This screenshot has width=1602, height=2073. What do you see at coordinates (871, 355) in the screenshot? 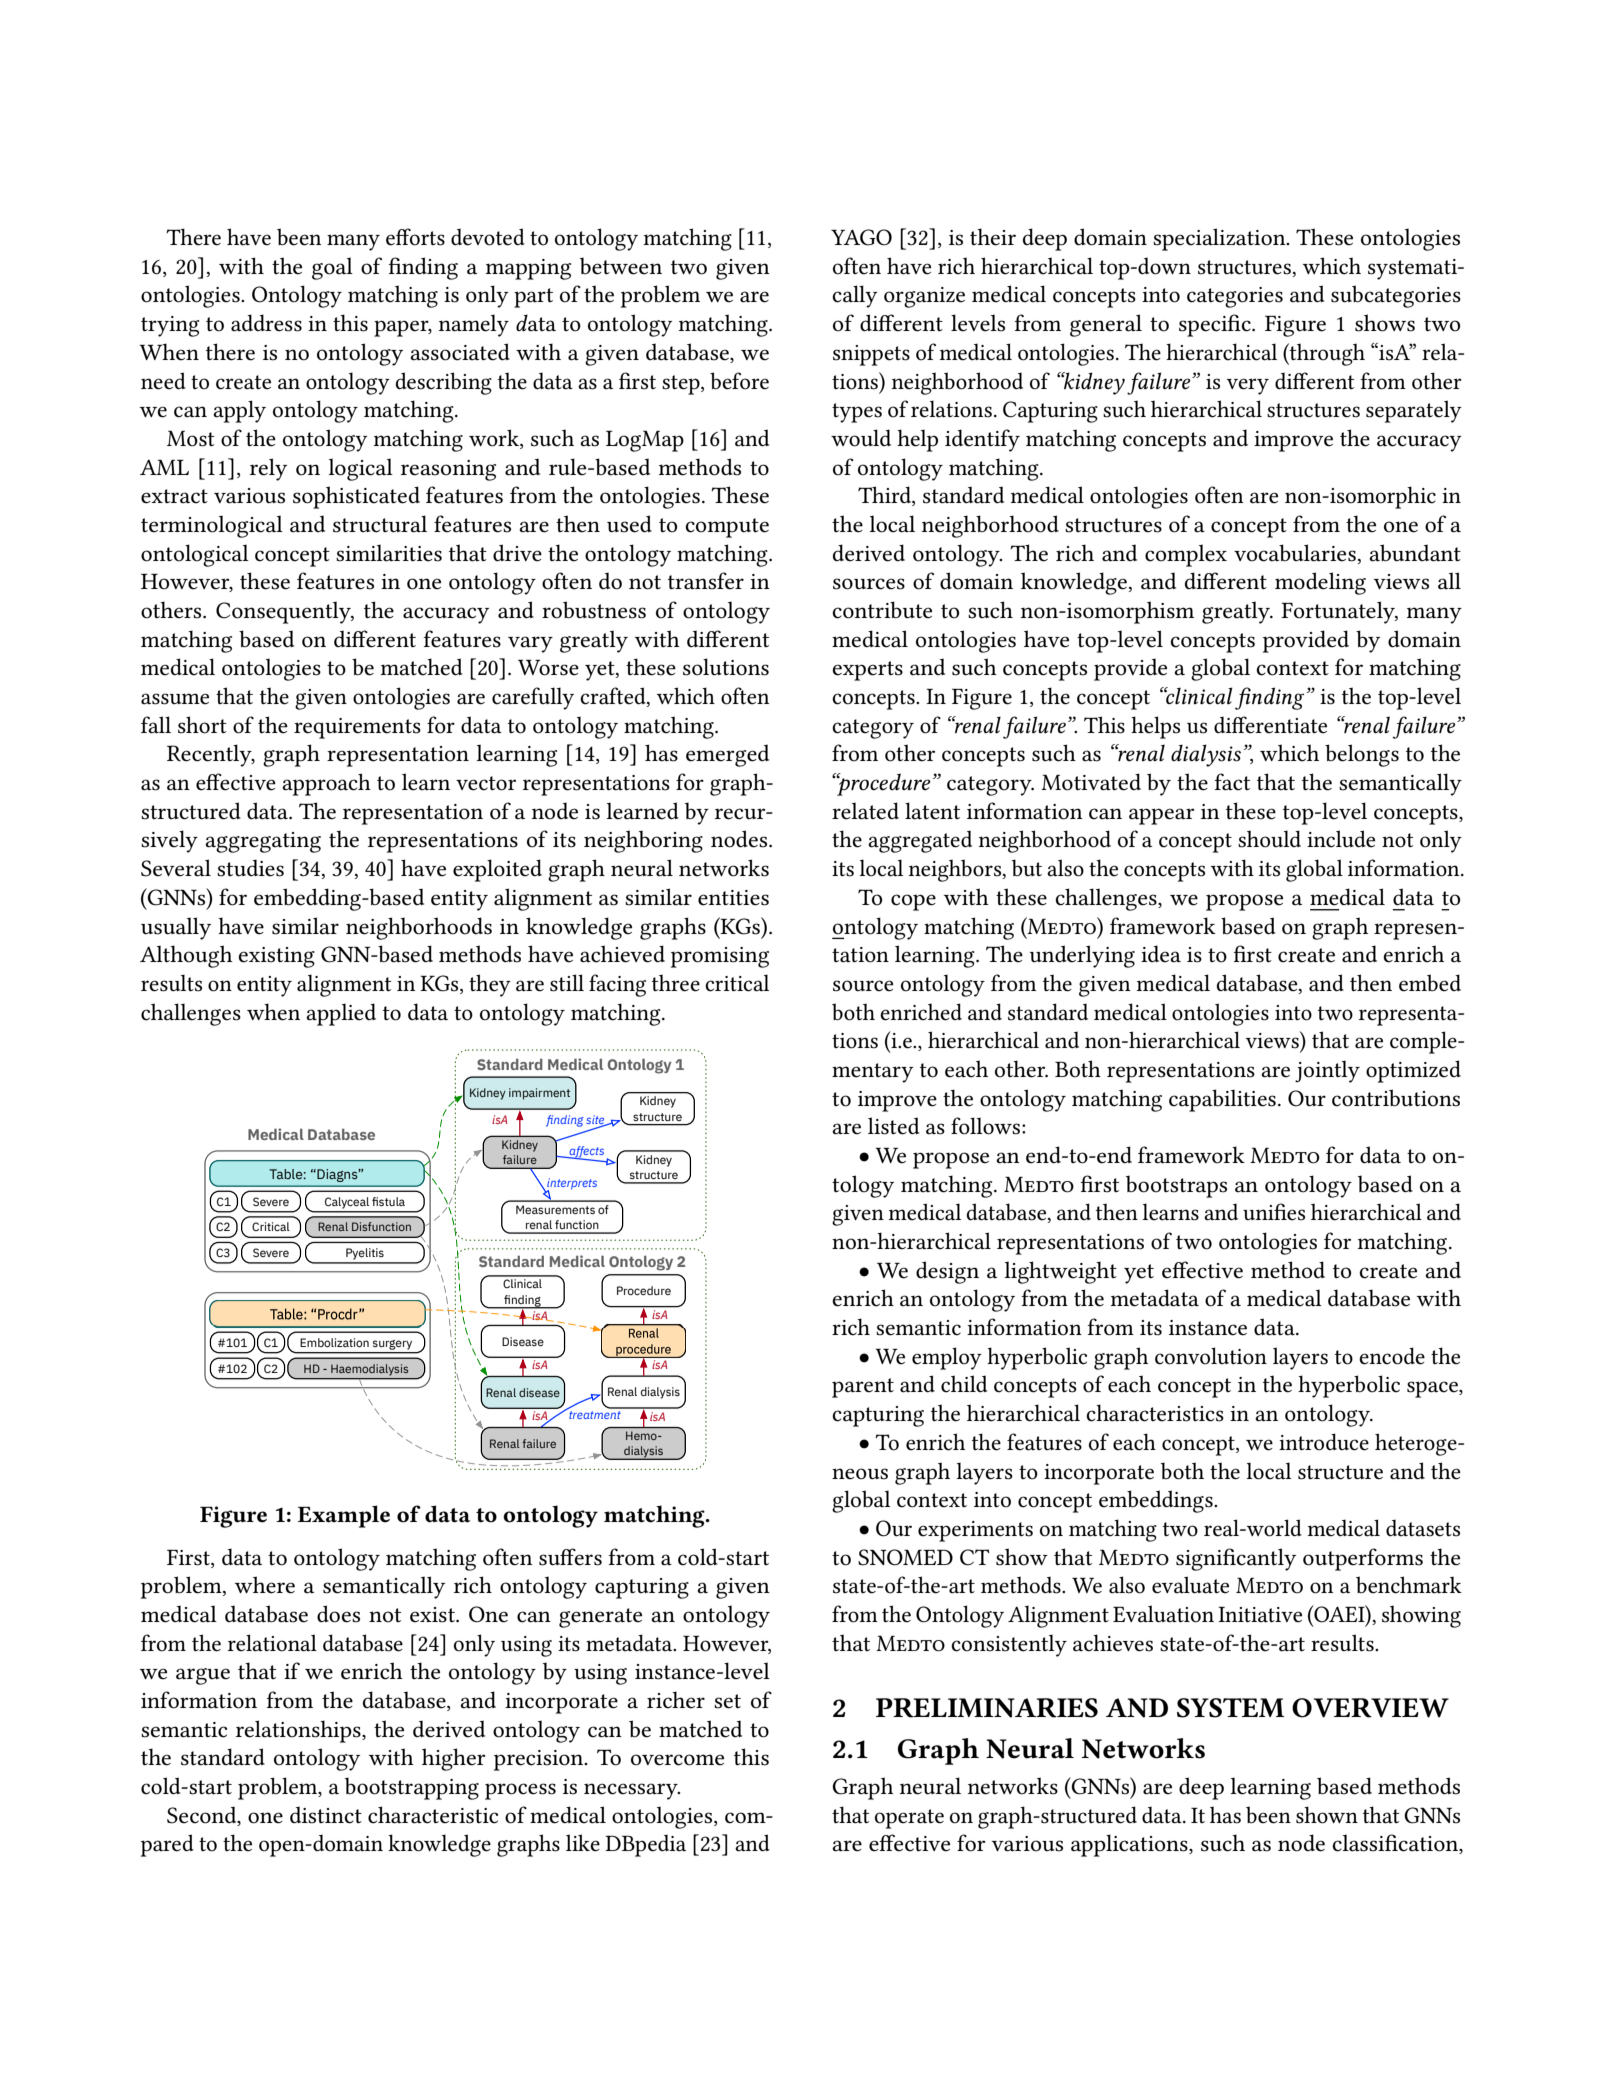
I see `snippets` at bounding box center [871, 355].
